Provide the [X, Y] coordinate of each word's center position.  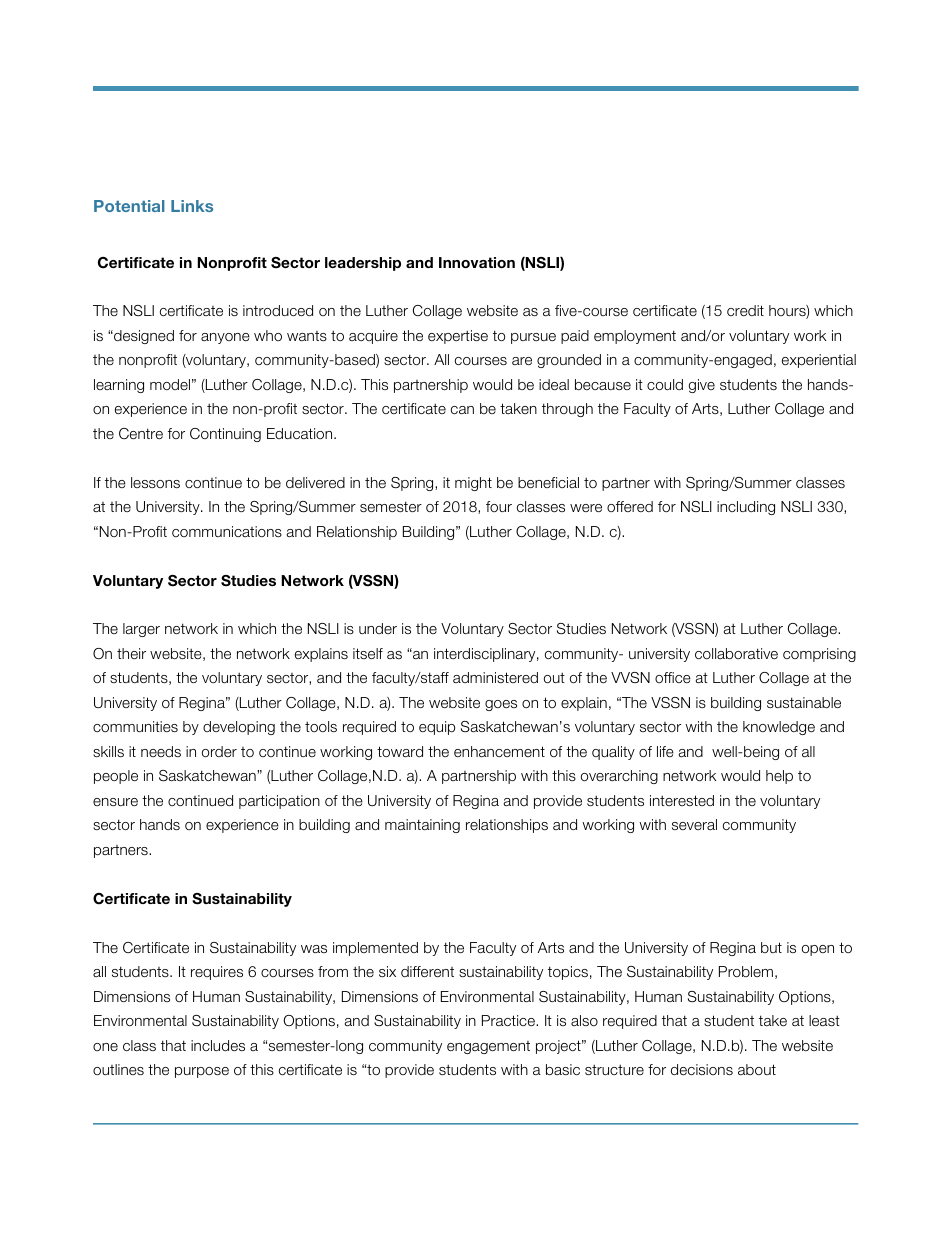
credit [745, 310]
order [219, 751]
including [746, 508]
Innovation [477, 262]
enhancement [499, 751]
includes [218, 1045]
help [779, 777]
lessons [155, 482]
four [499, 506]
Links [192, 206]
